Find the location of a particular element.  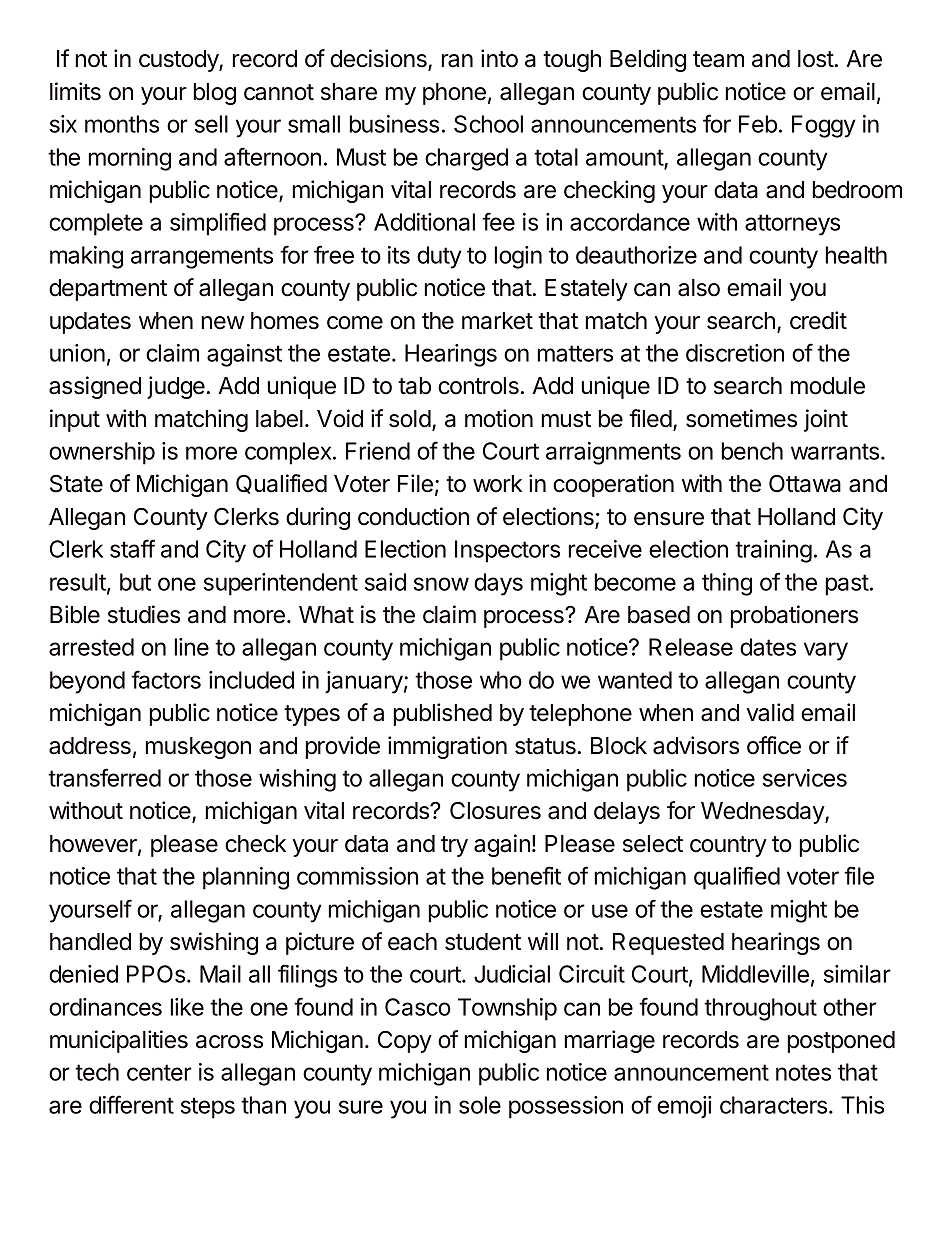

immigration is located at coordinates (447, 747).
